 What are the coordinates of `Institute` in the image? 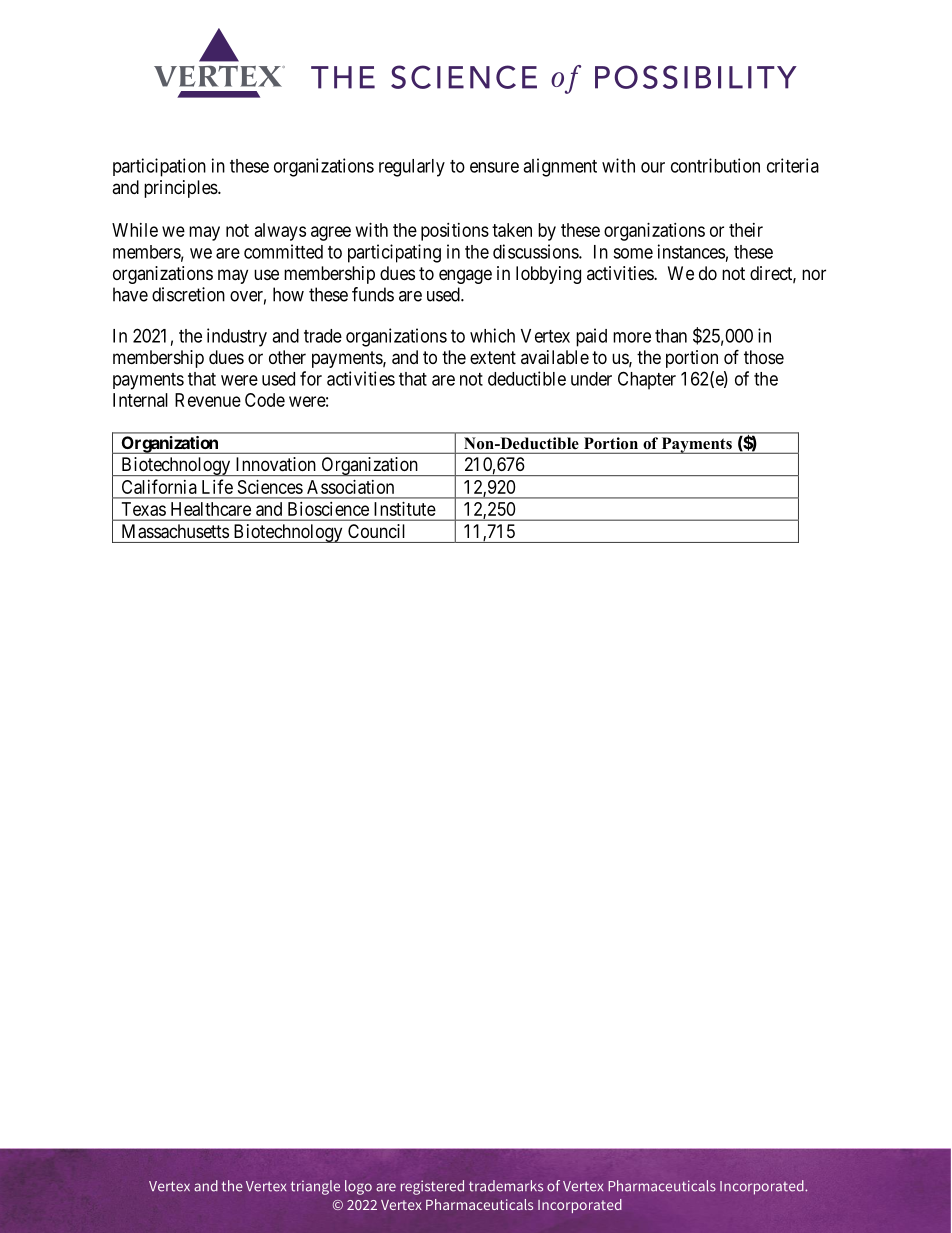 It's located at (405, 509).
